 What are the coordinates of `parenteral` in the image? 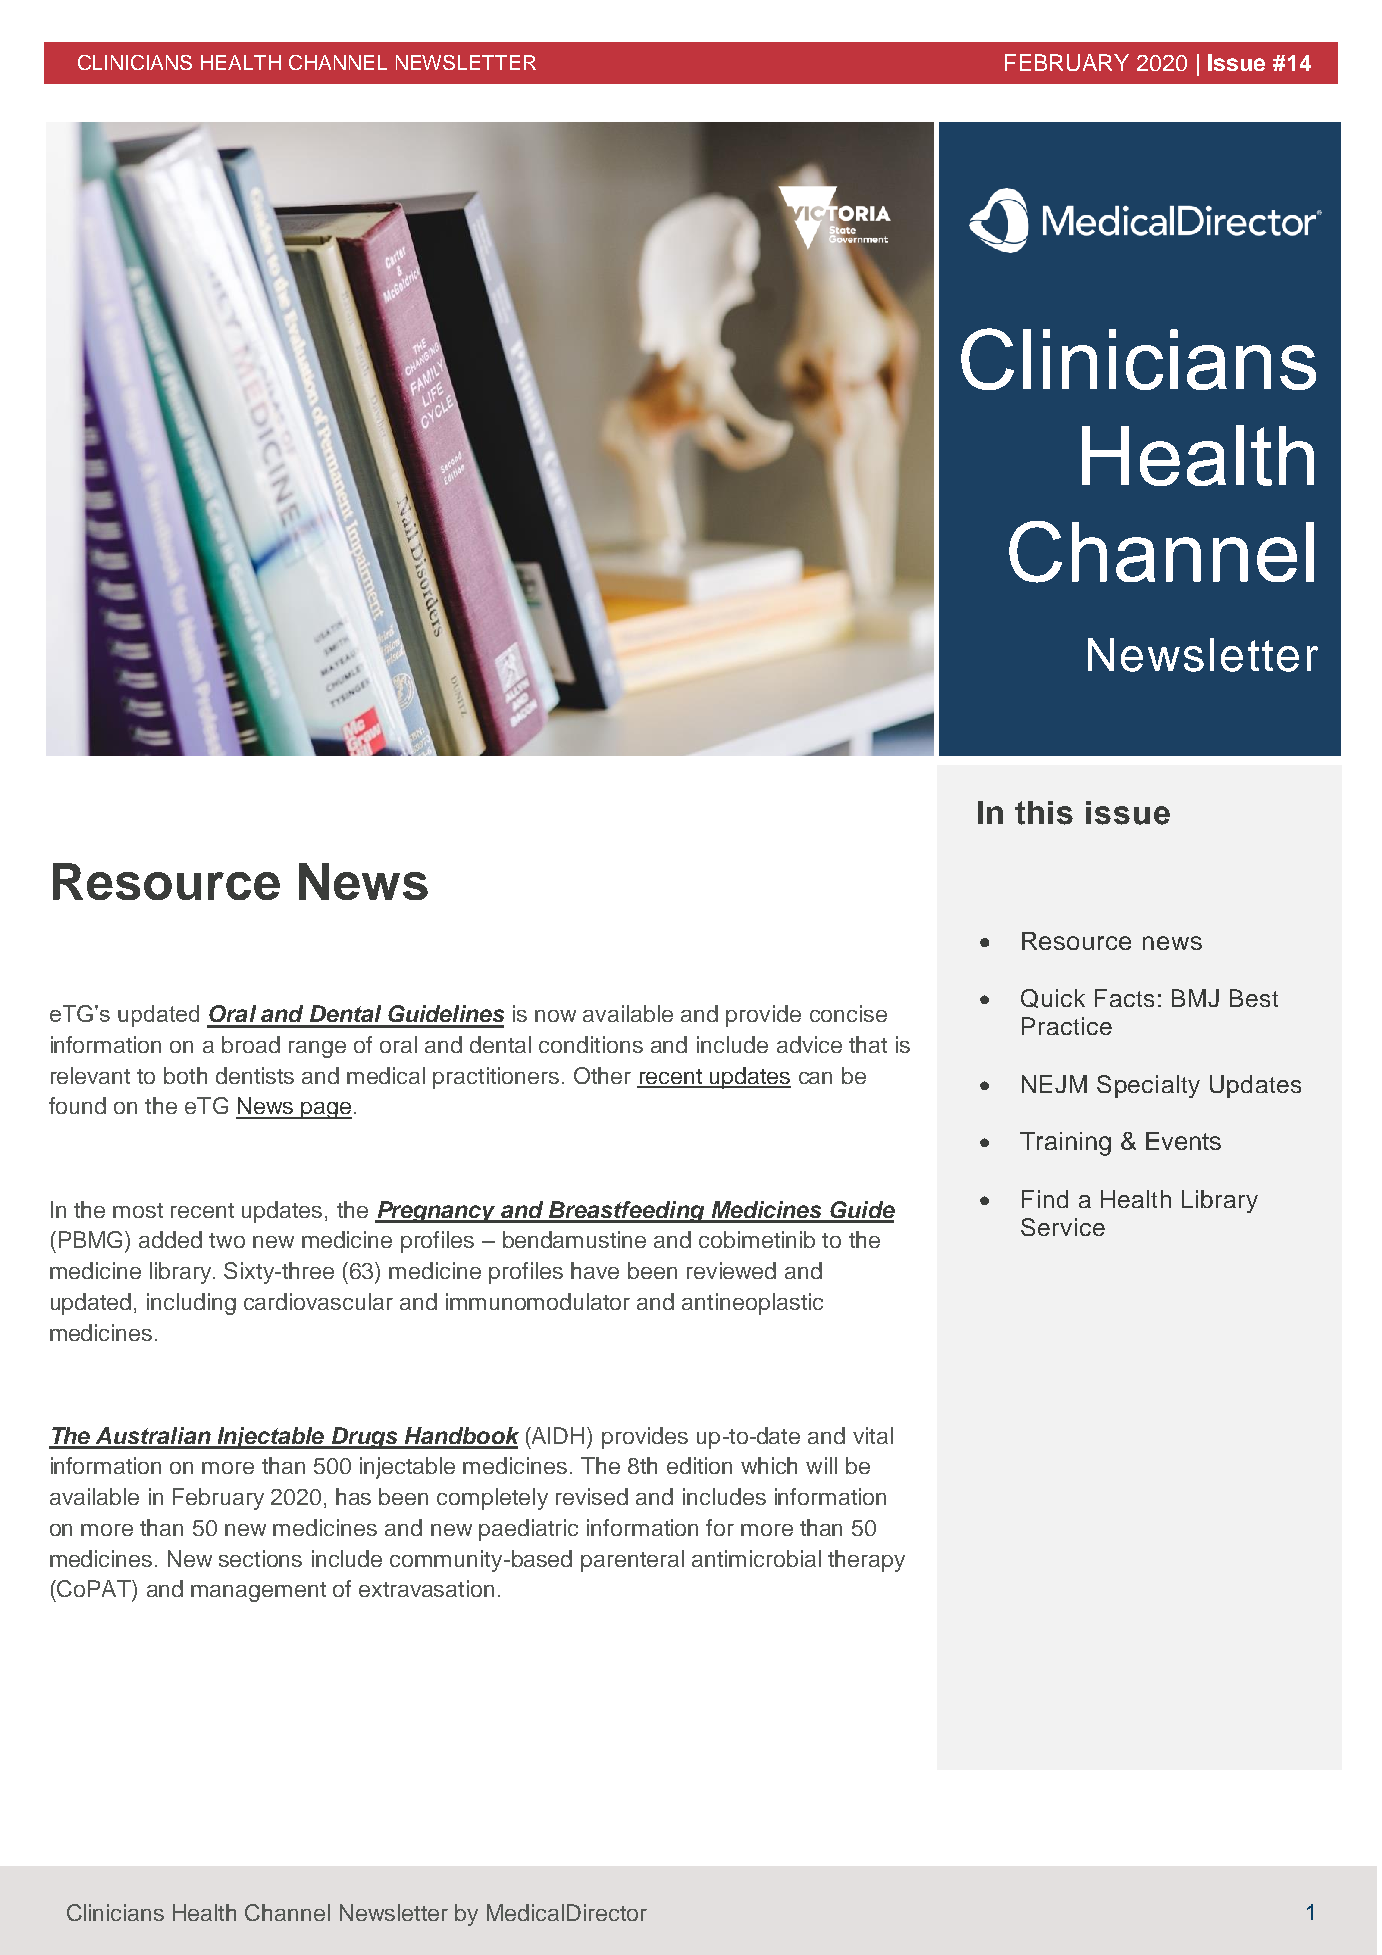 It's located at (632, 1561).
